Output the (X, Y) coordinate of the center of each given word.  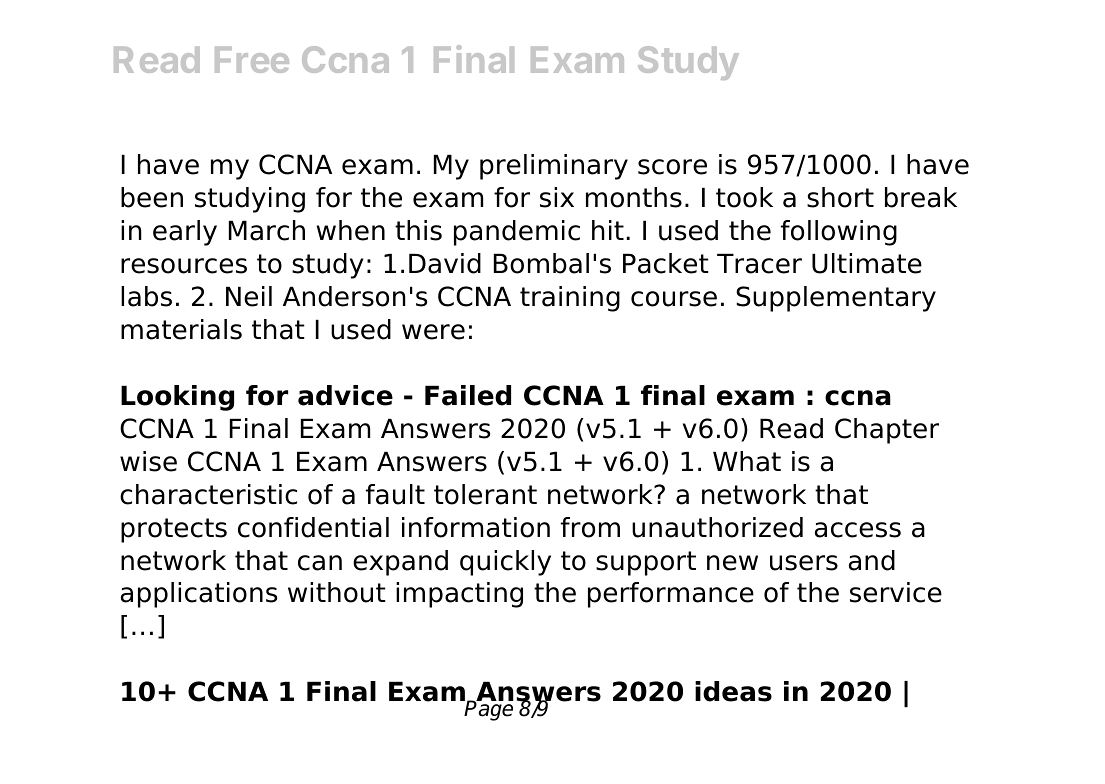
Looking (177, 398)
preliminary (554, 167)
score (672, 167)
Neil (249, 296)
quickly (505, 563)
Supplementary (836, 299)
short (840, 197)
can (320, 563)
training (570, 299)
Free (252, 60)
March (267, 230)
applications (199, 595)
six (557, 197)
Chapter (887, 431)
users (804, 563)
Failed (468, 395)
